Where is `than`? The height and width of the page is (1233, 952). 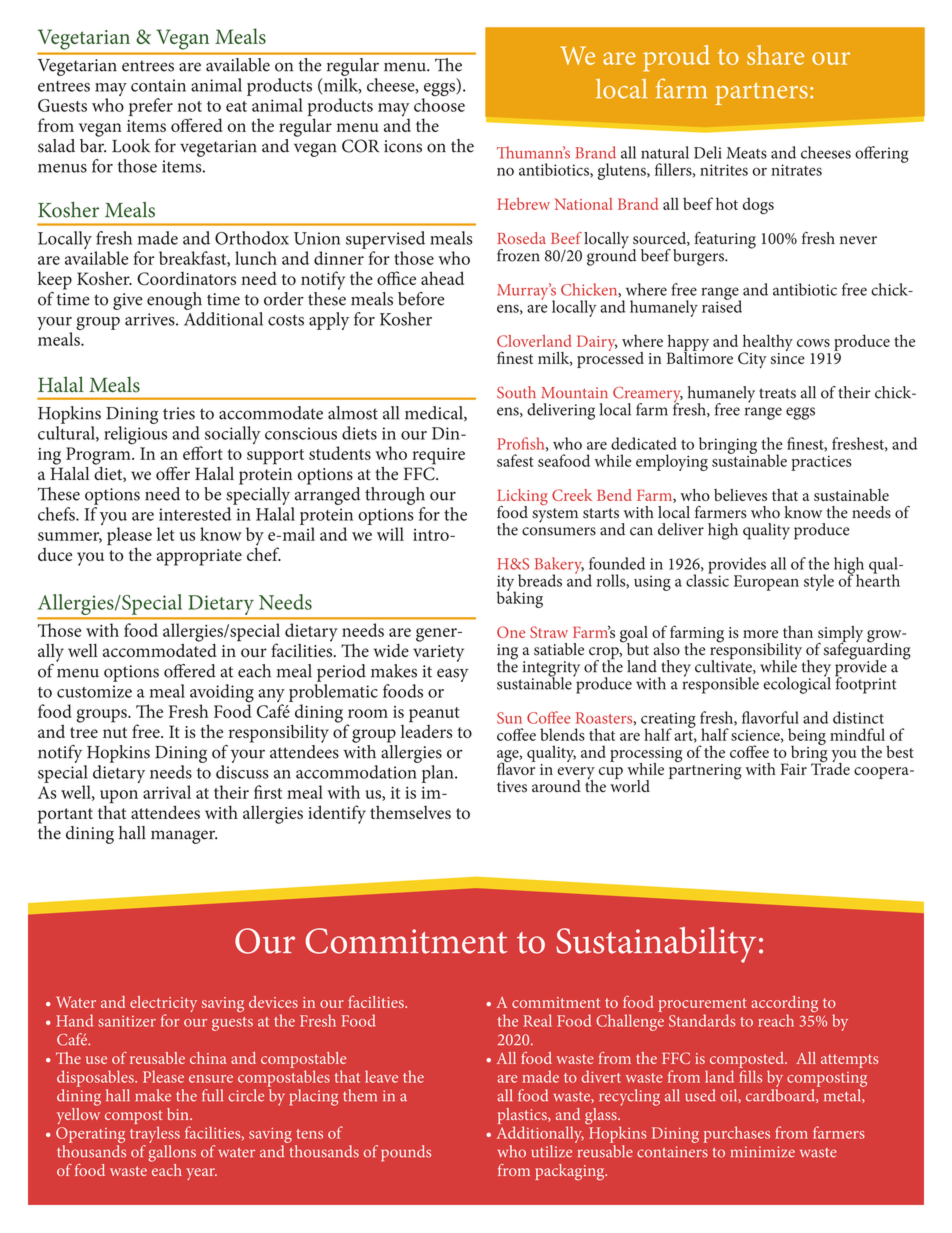
than is located at coordinates (798, 632).
